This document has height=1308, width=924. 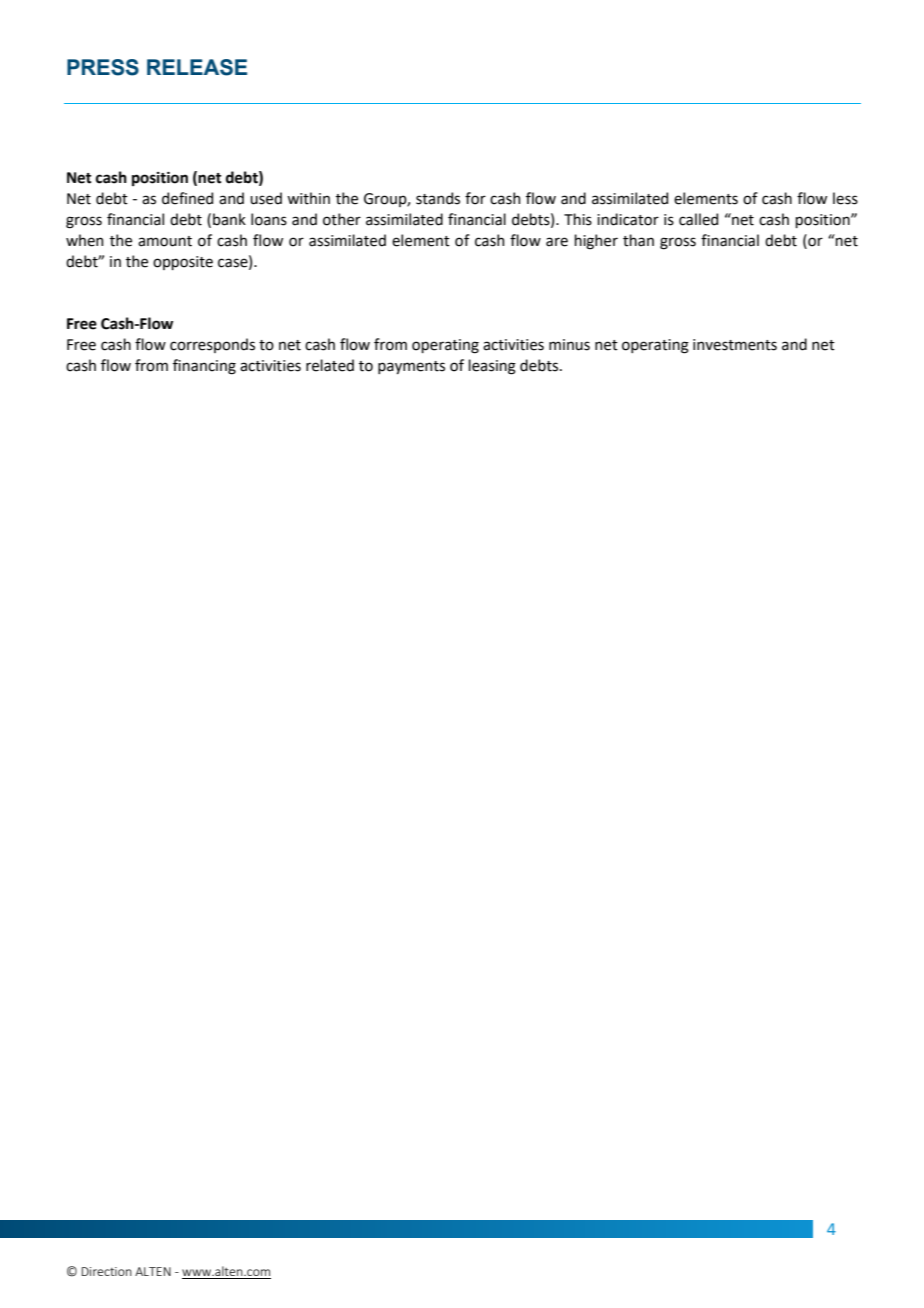 What do you see at coordinates (845, 198) in the document?
I see `less` at bounding box center [845, 198].
